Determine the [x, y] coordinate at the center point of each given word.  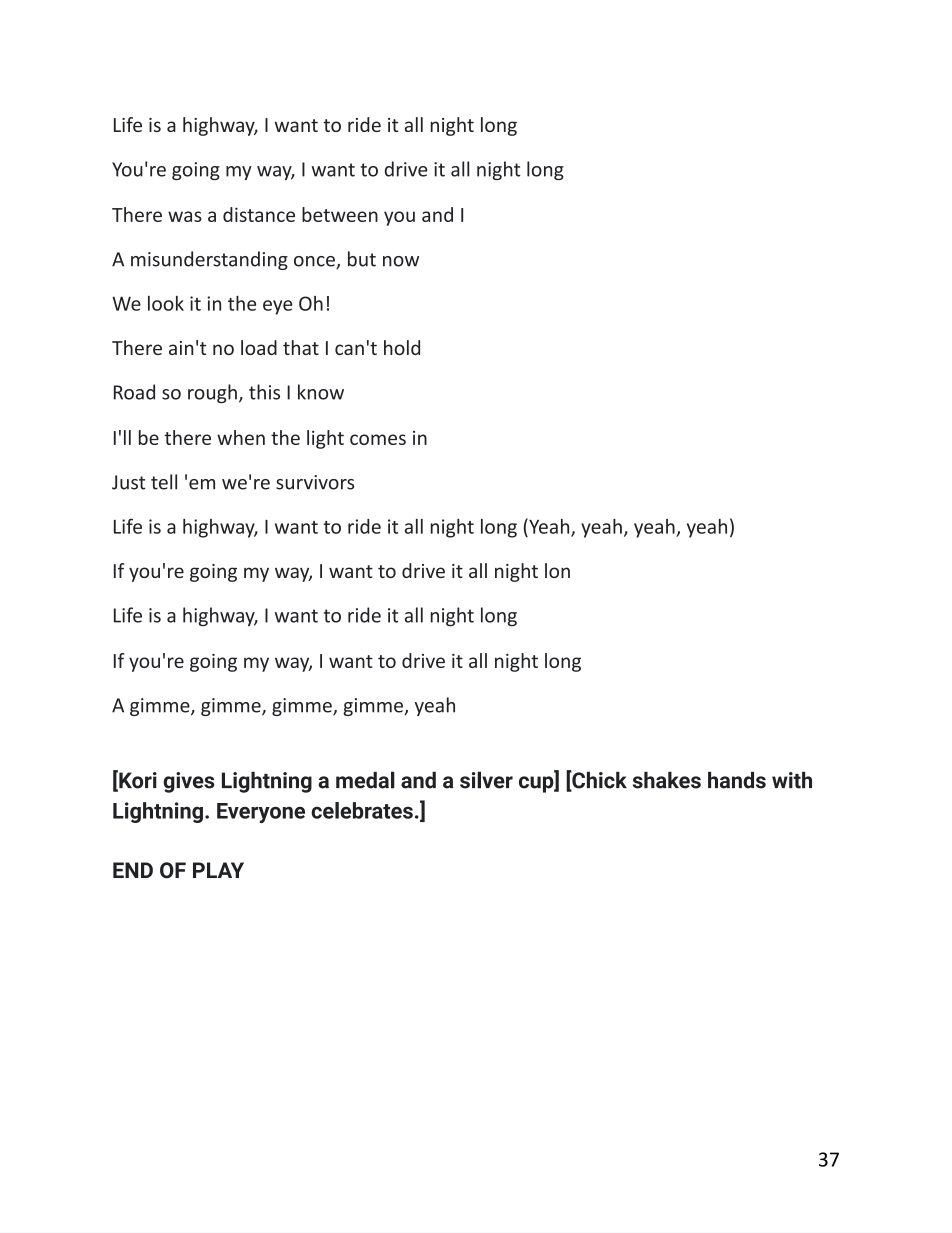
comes [378, 439]
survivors [315, 482]
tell [164, 482]
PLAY [218, 870]
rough [212, 393]
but [362, 259]
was [185, 216]
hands [737, 780]
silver [486, 780]
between [340, 214]
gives [189, 782]
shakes [667, 780]
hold [402, 347]
